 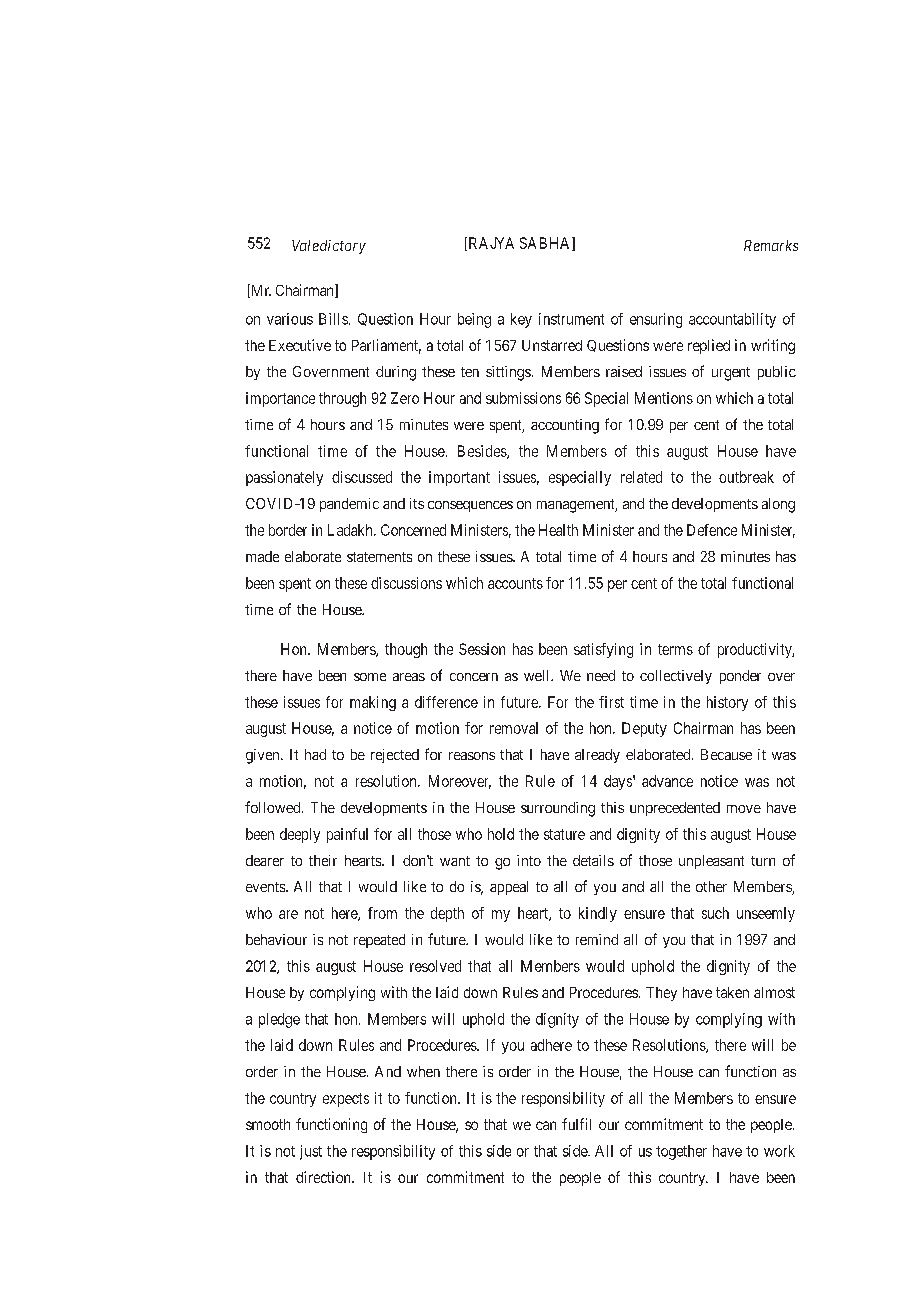 What do you see at coordinates (349, 505) in the page?
I see `pandemic` at bounding box center [349, 505].
